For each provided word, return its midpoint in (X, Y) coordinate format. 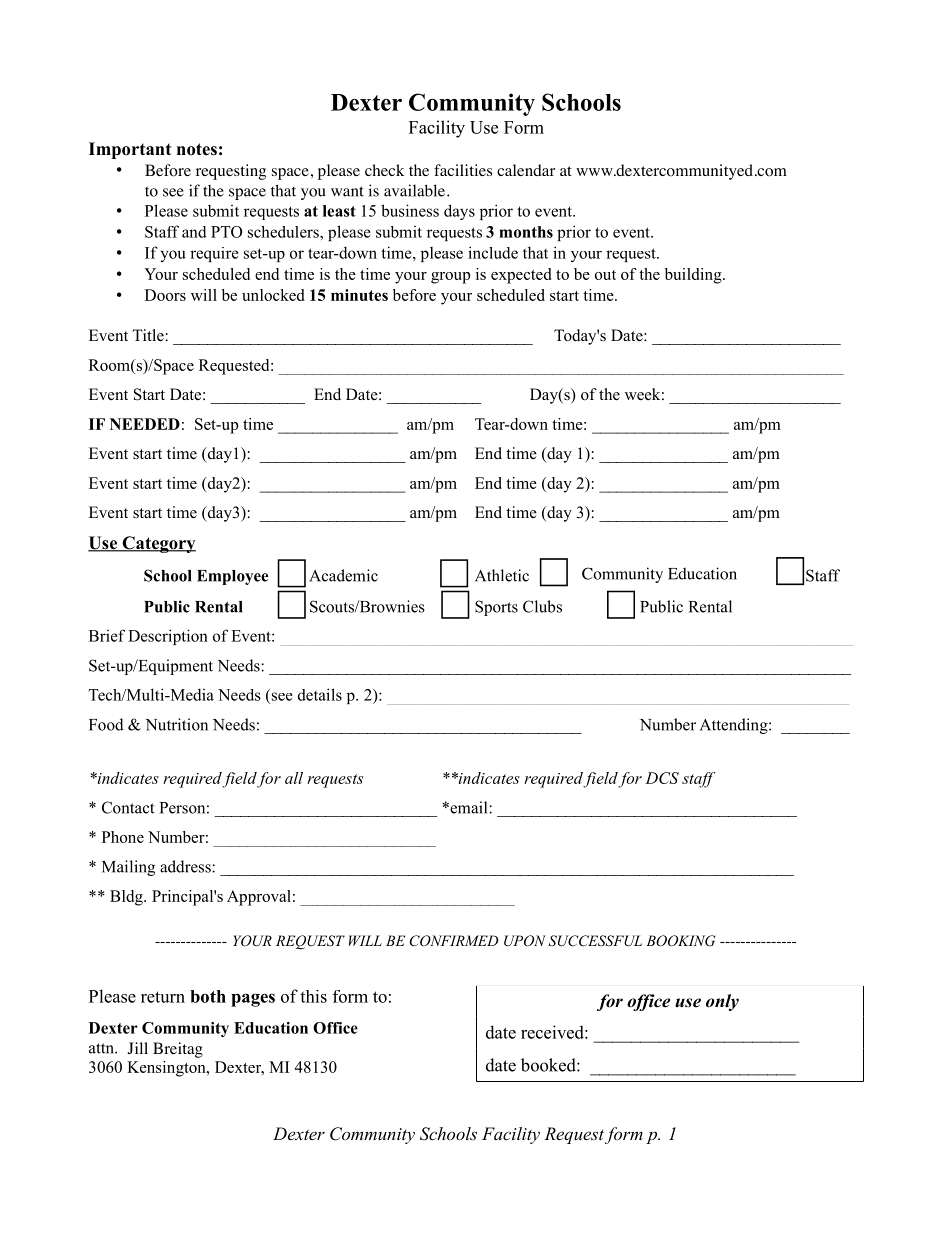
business (410, 210)
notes (197, 149)
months (526, 232)
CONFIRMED (454, 941)
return (163, 997)
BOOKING (681, 941)
